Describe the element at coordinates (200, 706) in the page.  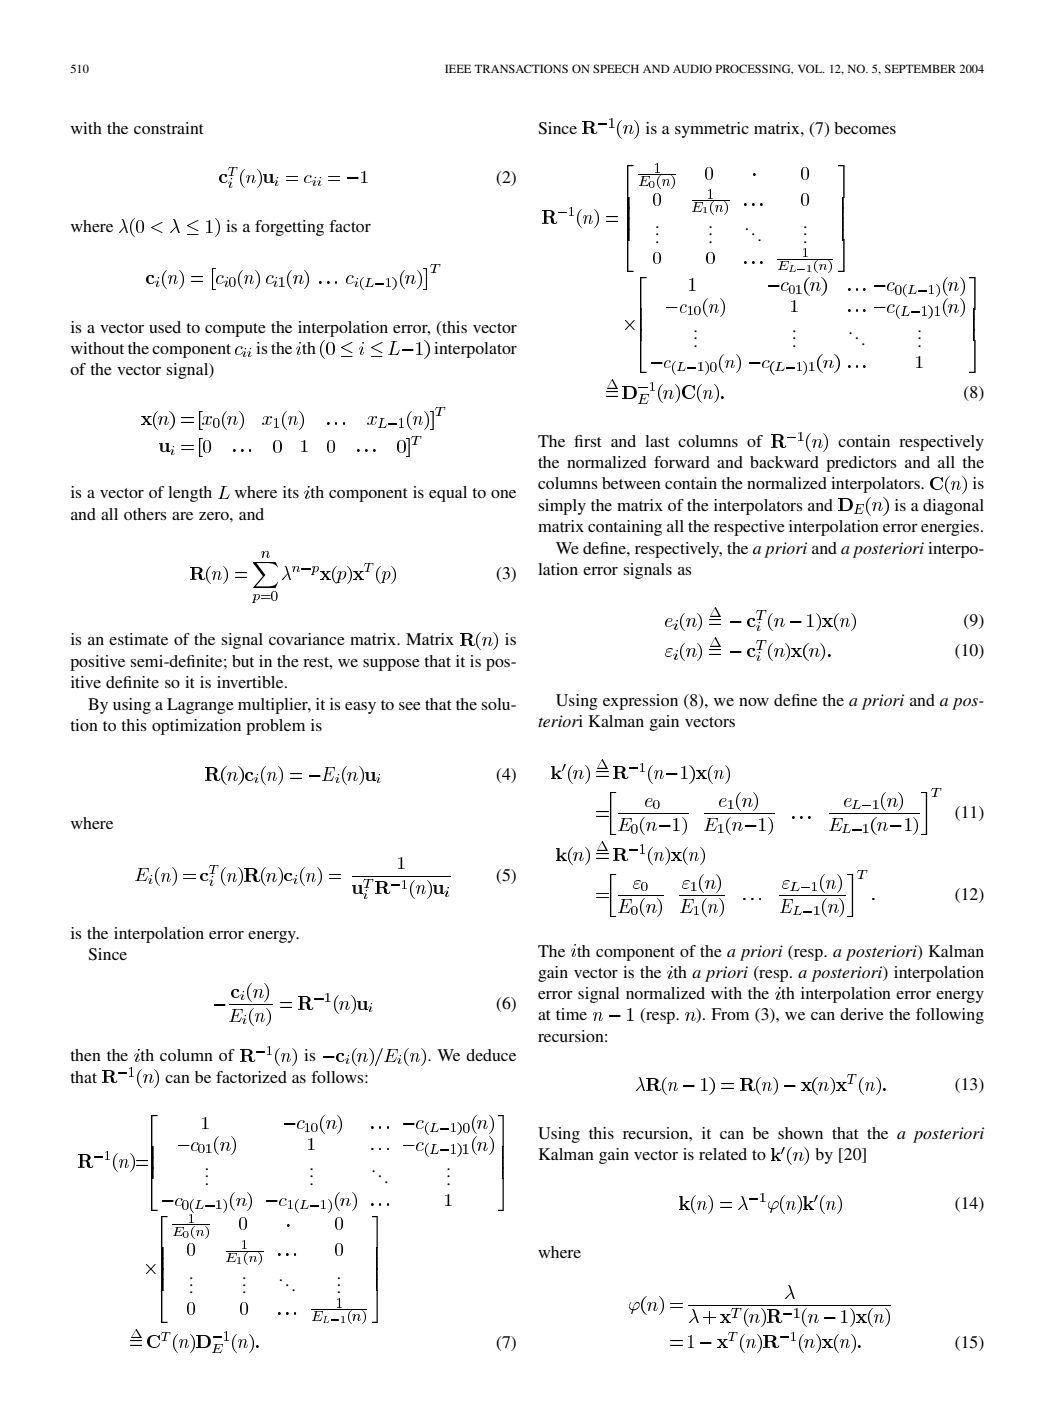
I see `Lagrange` at that location.
